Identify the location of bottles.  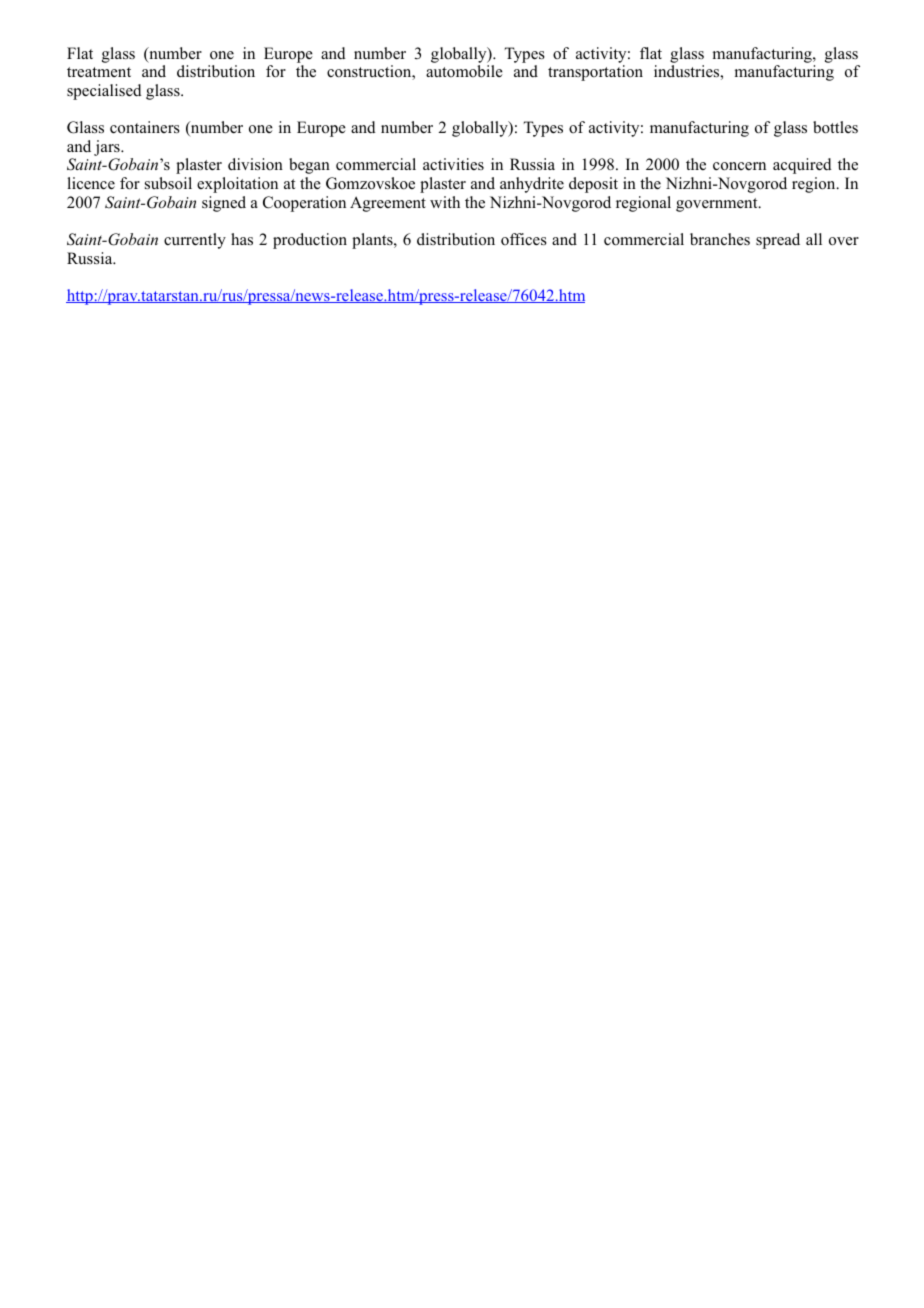
(835, 127).
